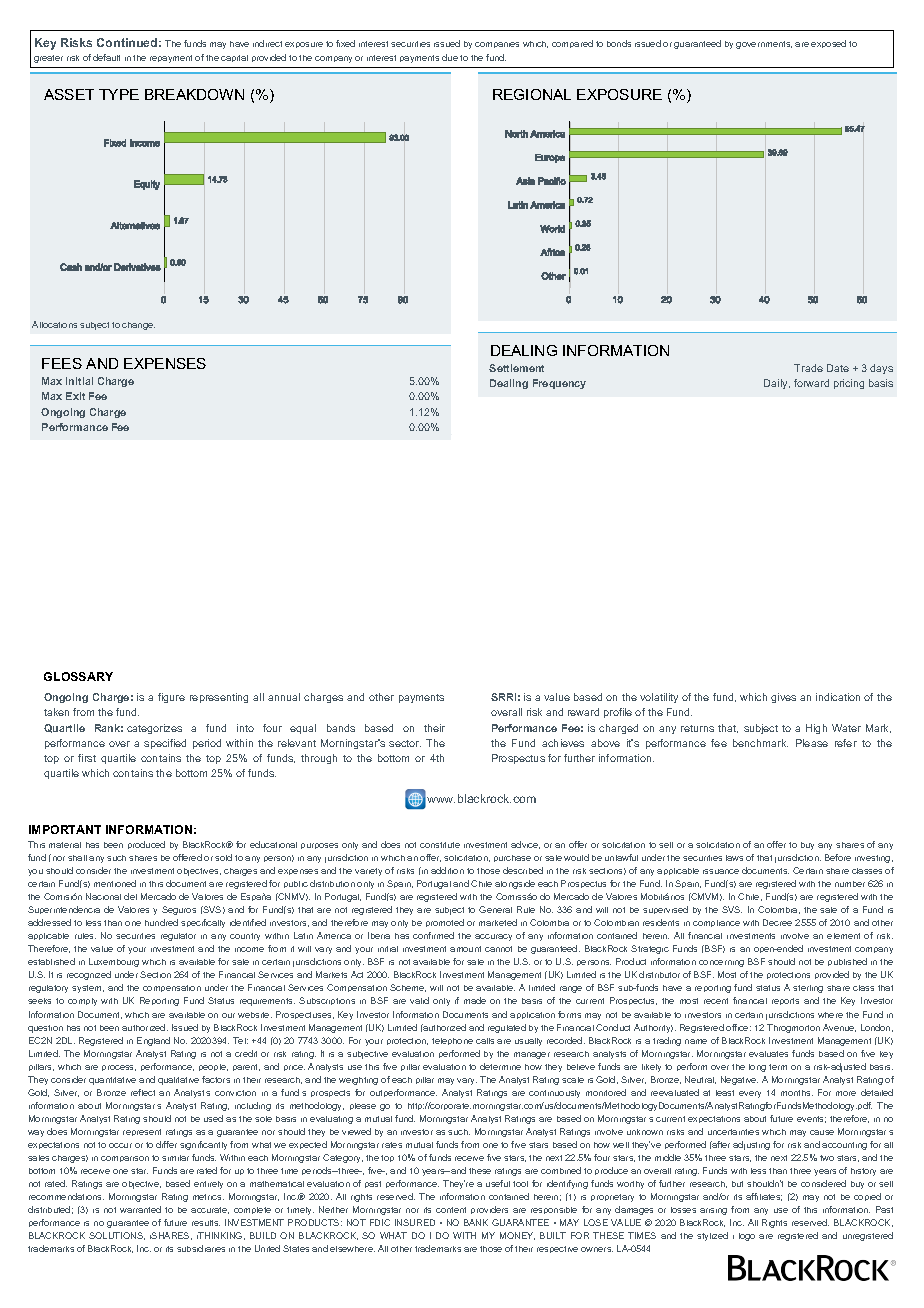 The width and height of the screenshot is (924, 1308). Describe the element at coordinates (75, 396) in the screenshot. I see `Exit` at that location.
